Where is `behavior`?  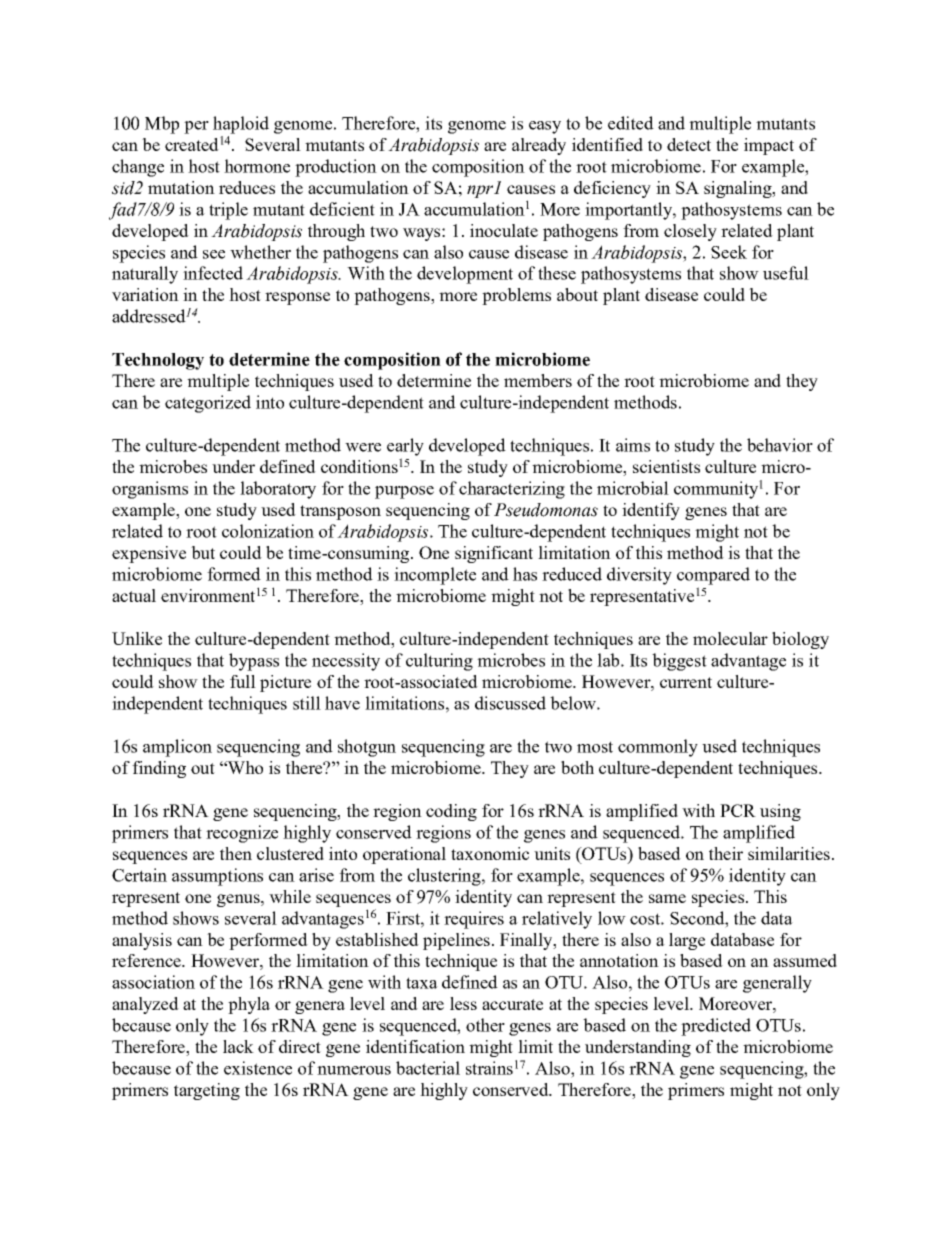 behavior is located at coordinates (780, 445).
